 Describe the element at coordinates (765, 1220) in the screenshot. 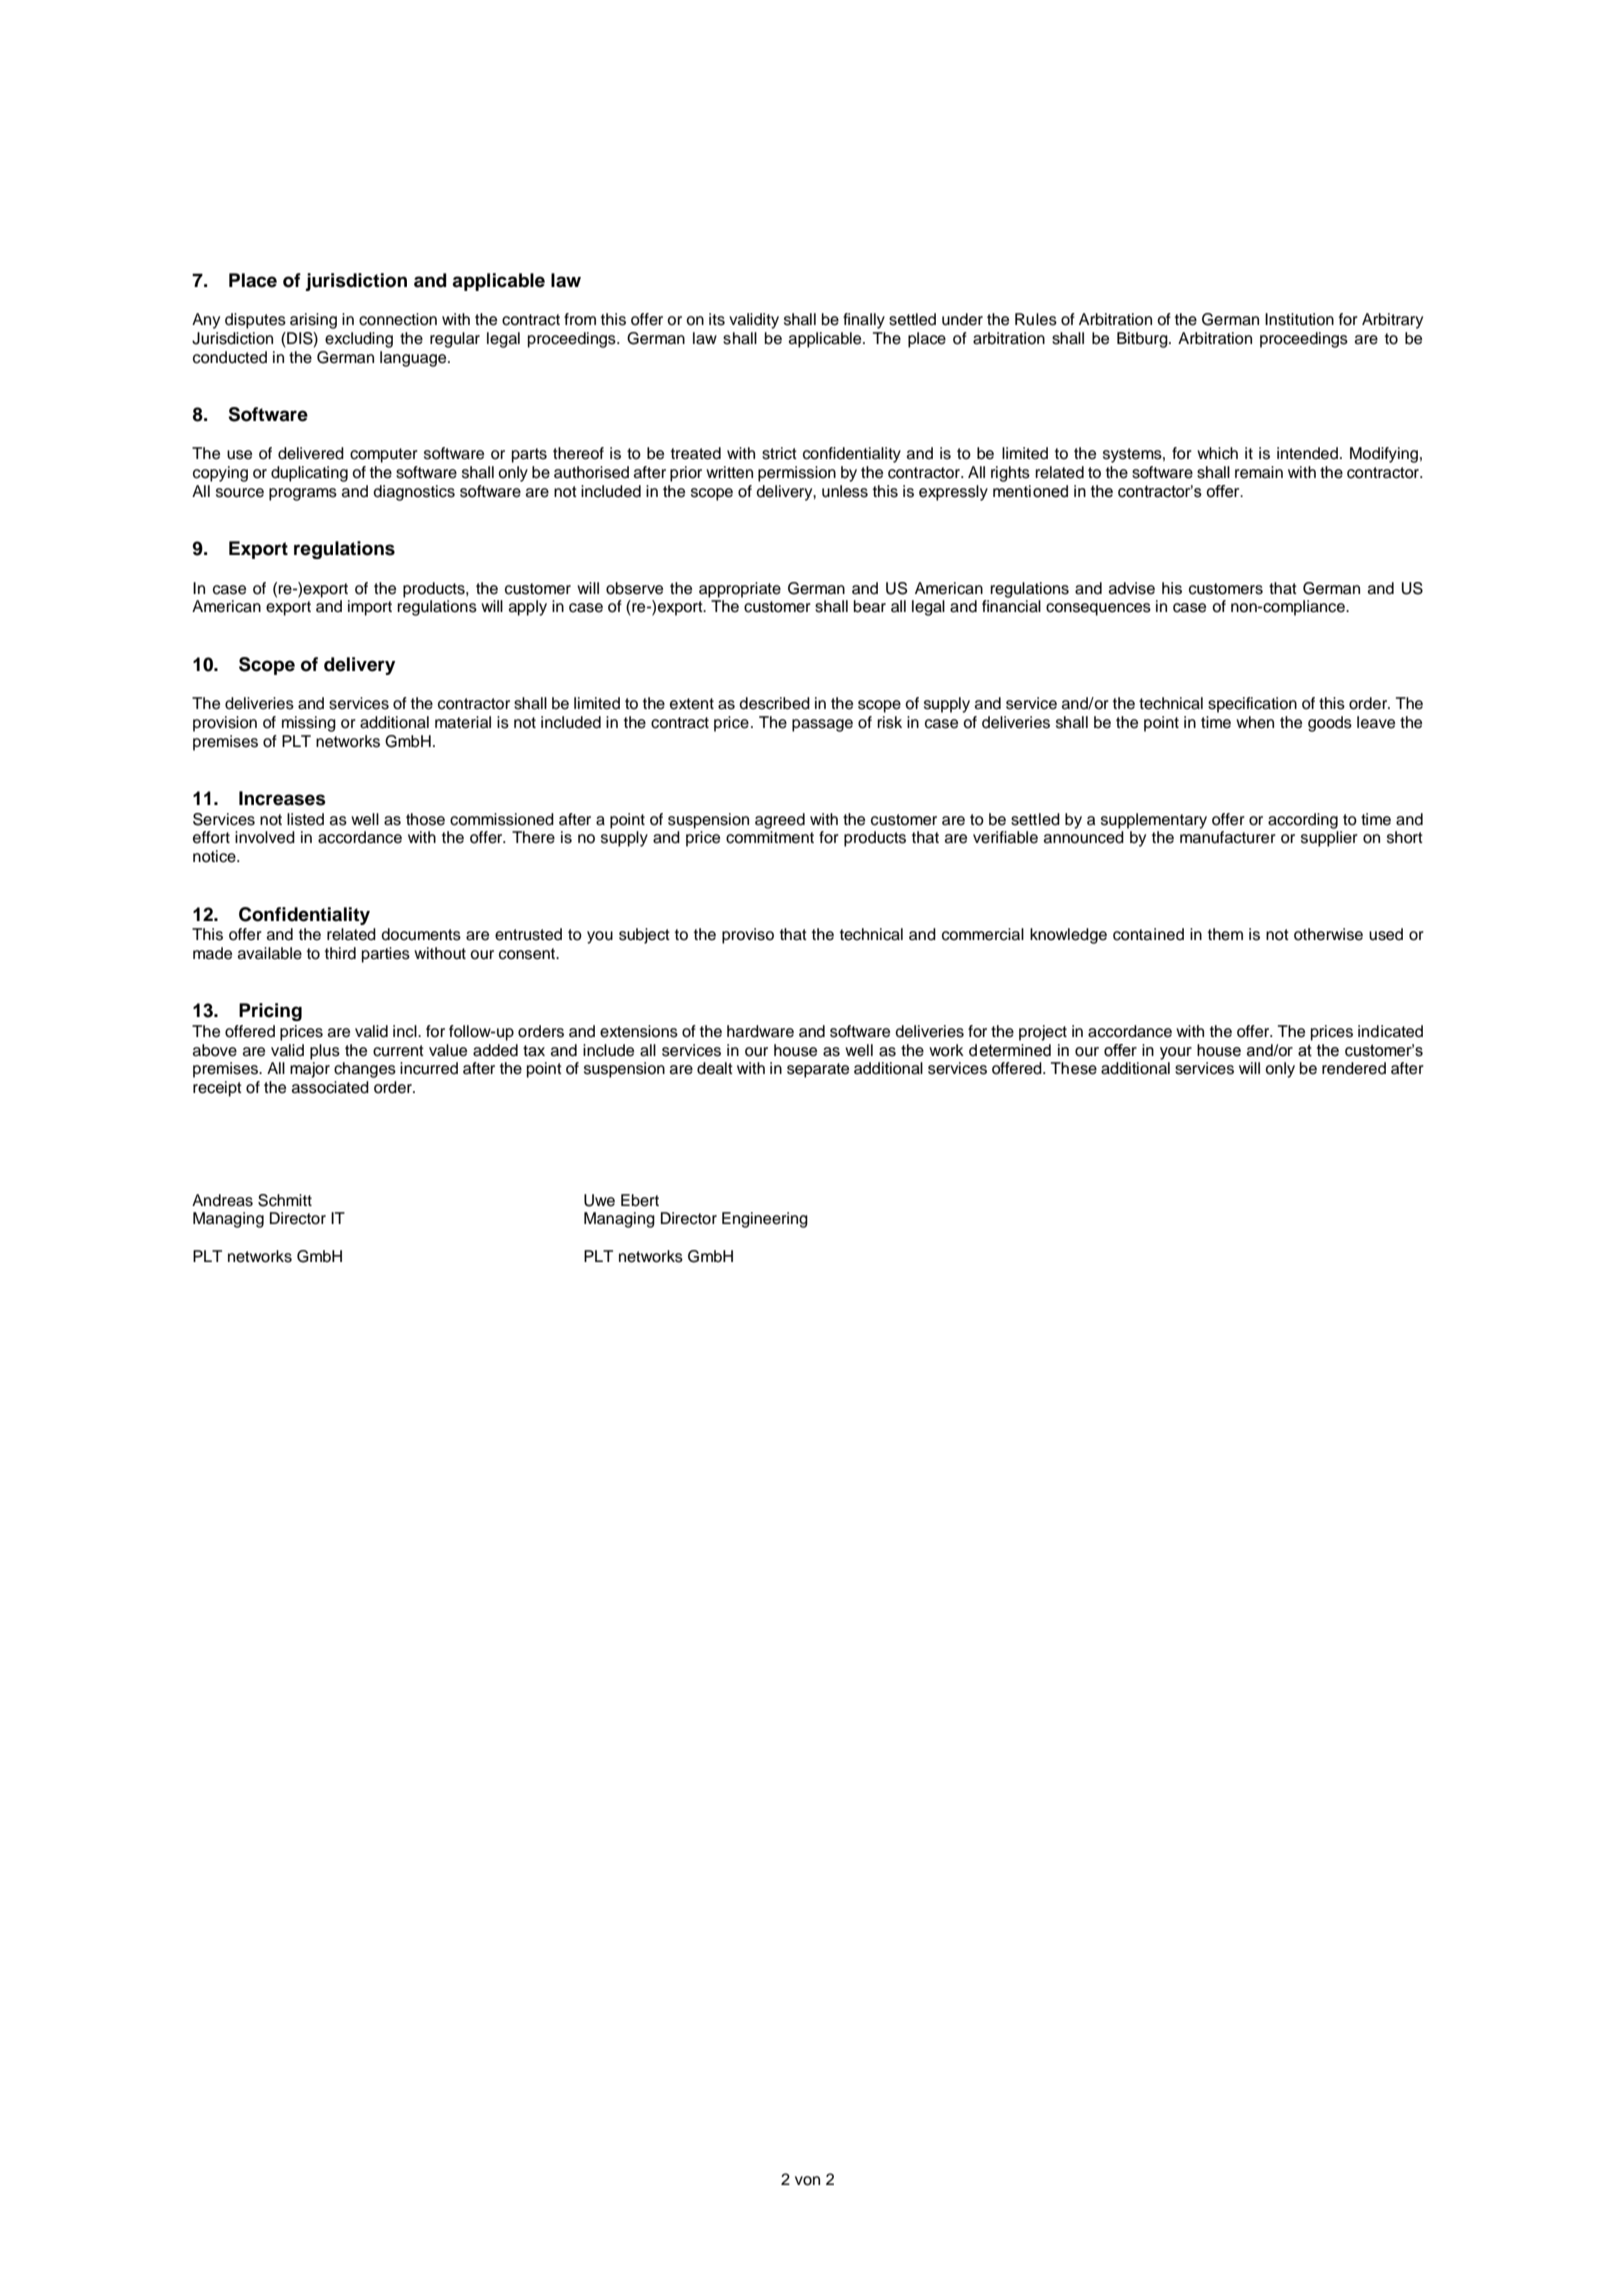

I see `Engineering` at that location.
